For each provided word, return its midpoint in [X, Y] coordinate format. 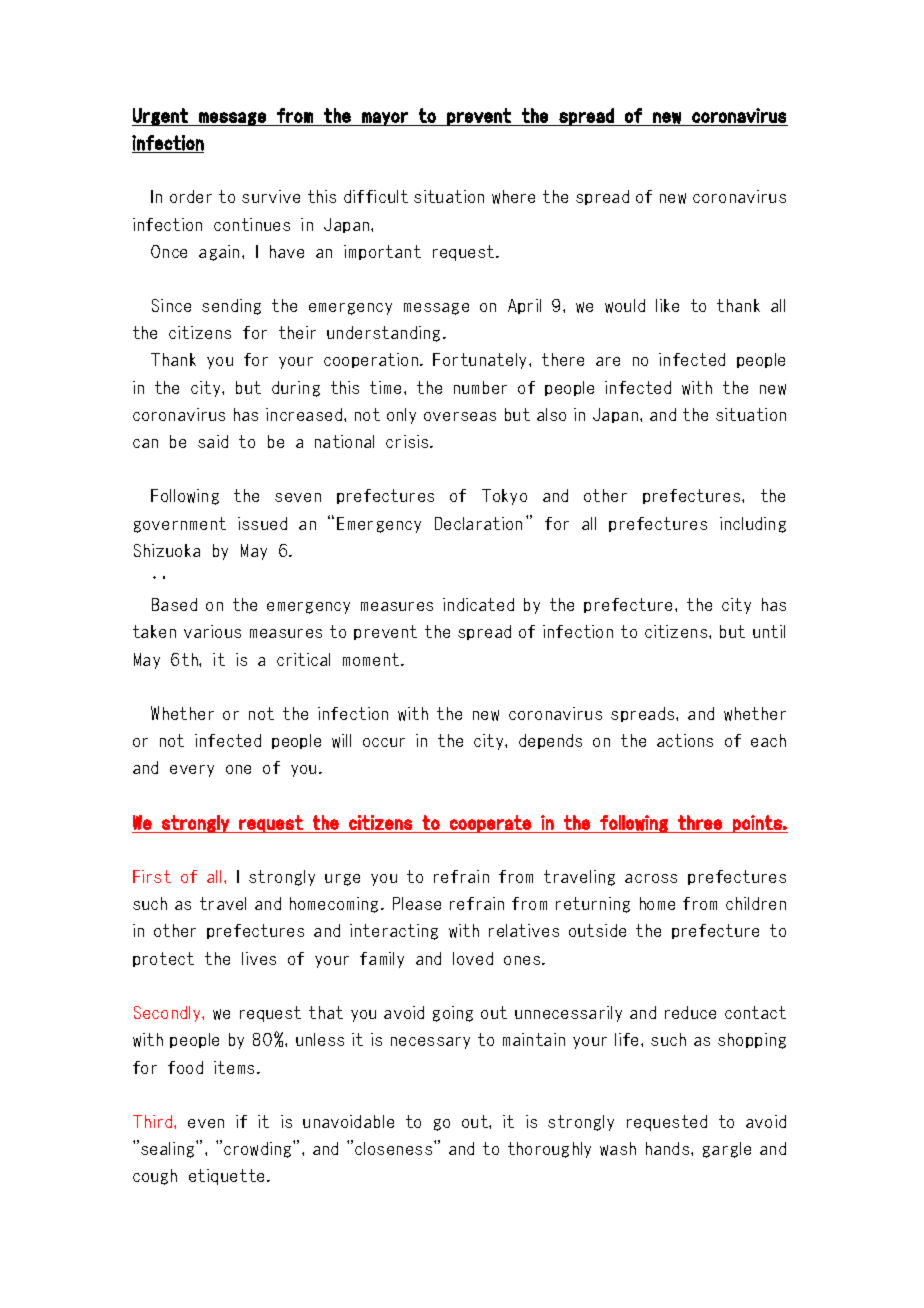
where [513, 197]
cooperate [490, 824]
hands [669, 1148]
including [753, 525]
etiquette [226, 1177]
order [191, 196]
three [700, 822]
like [667, 305]
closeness [395, 1148]
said [213, 441]
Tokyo [504, 497]
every [192, 771]
